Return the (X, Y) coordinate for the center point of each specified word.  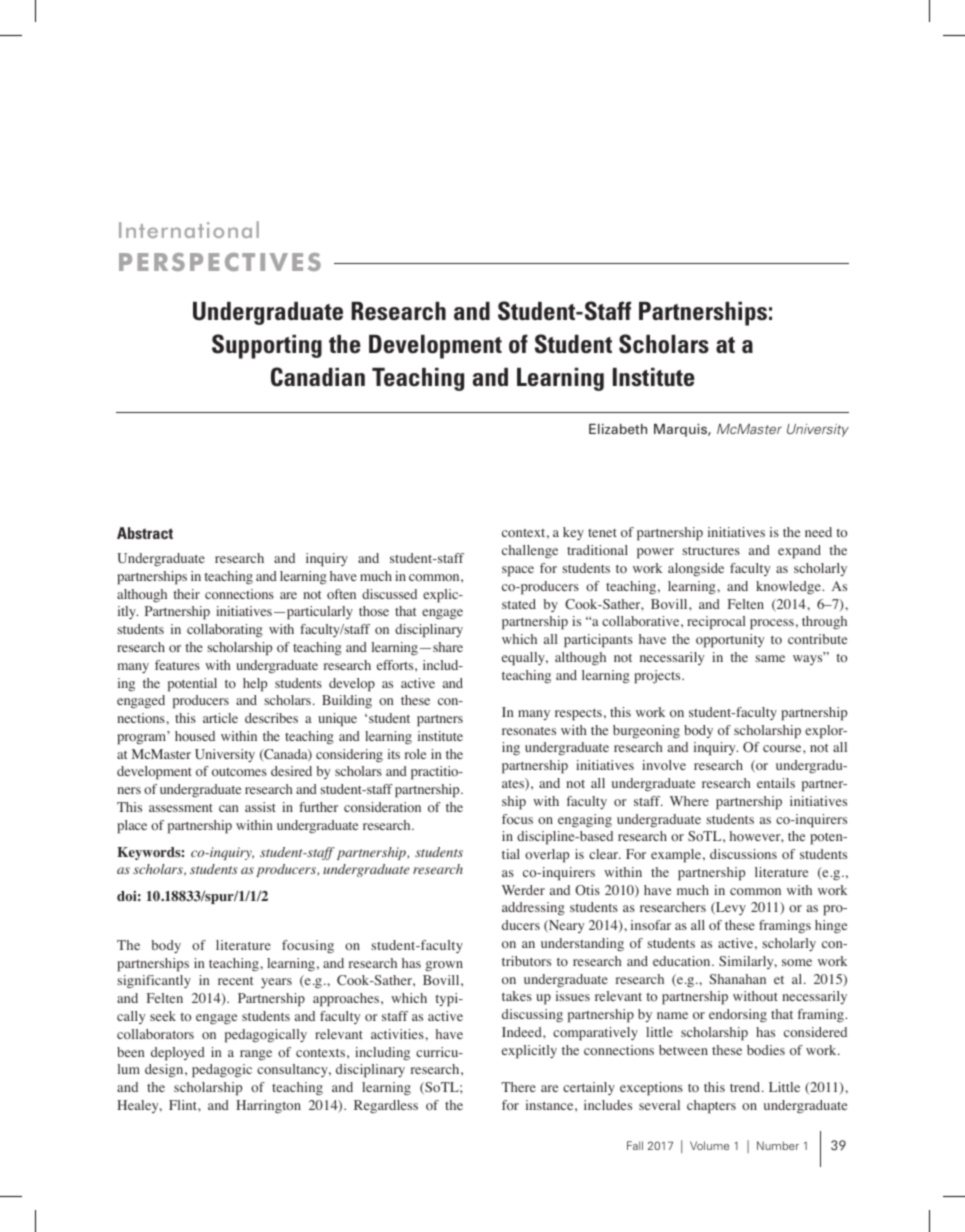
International (189, 229)
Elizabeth (618, 429)
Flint (184, 1105)
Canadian (318, 377)
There (518, 1087)
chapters (711, 1107)
